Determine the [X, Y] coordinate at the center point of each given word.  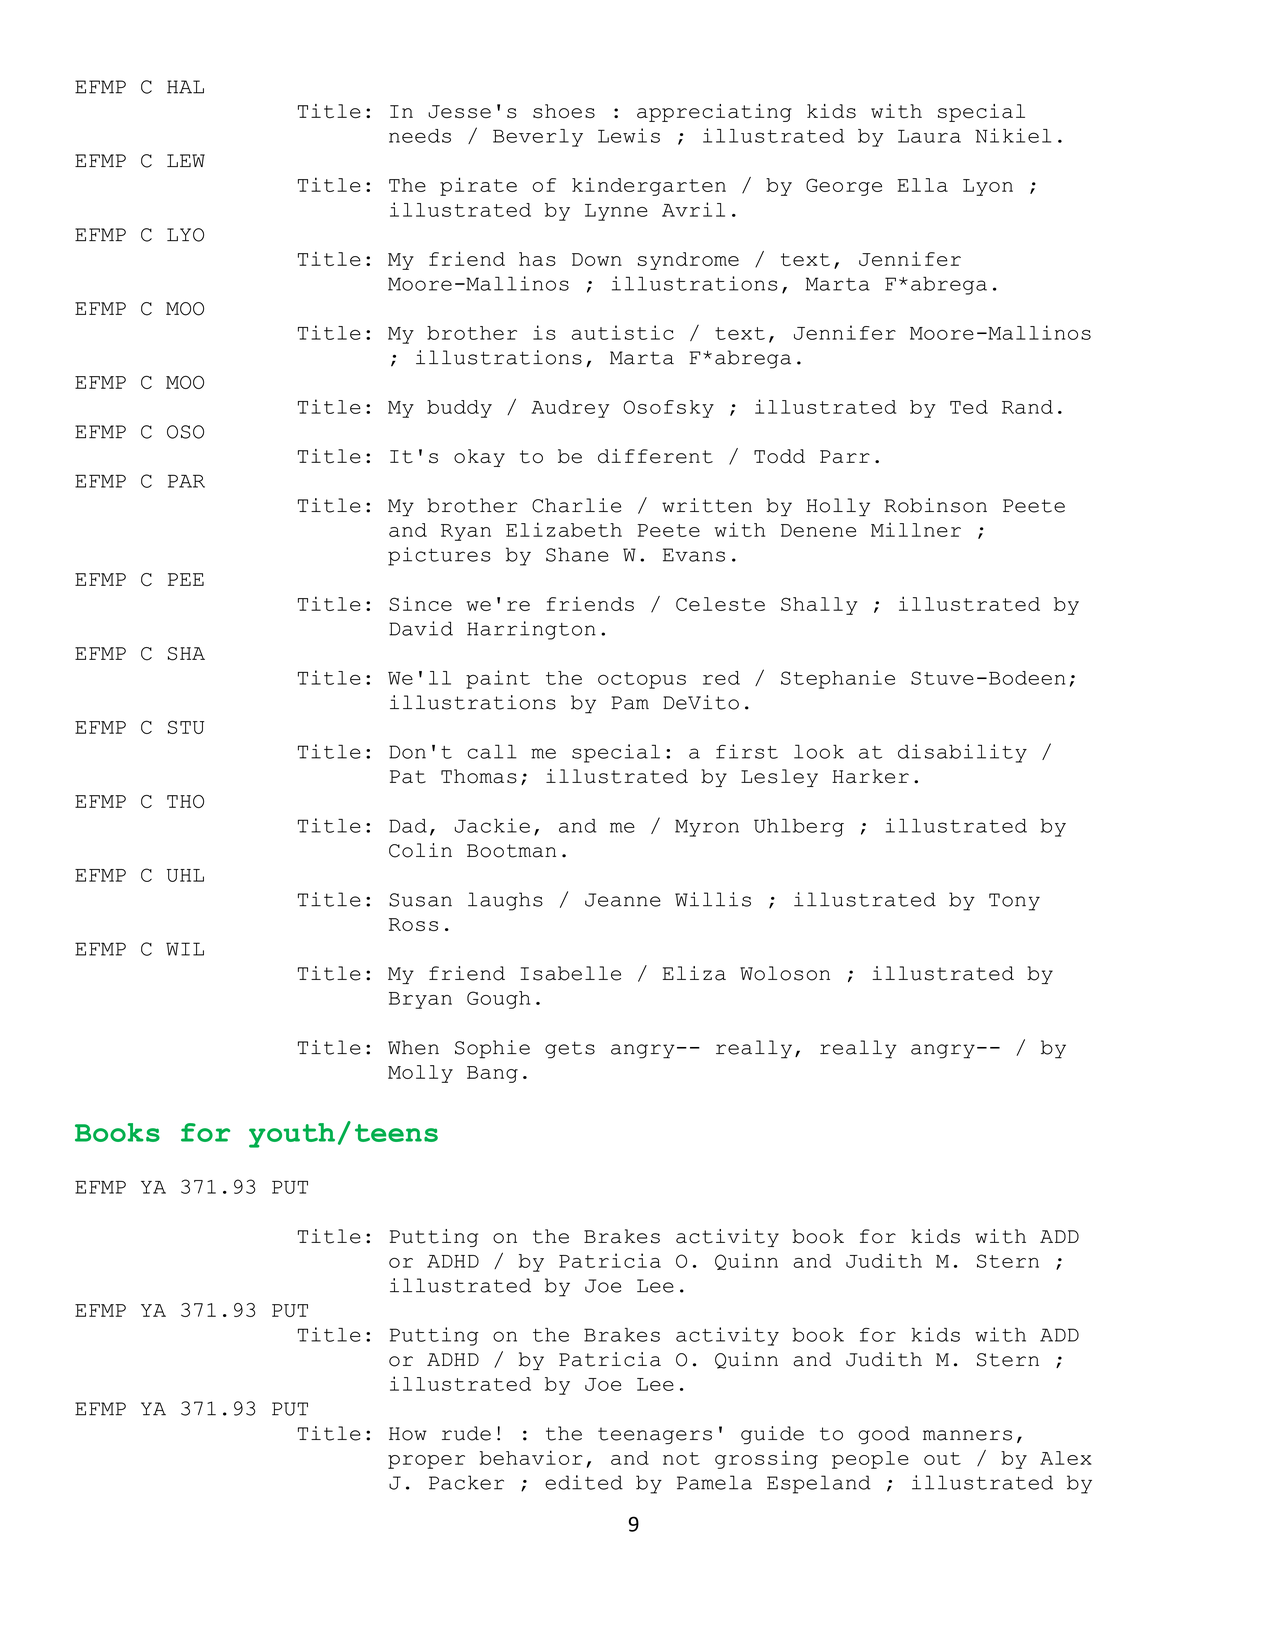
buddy [459, 409]
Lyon [988, 187]
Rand [1027, 407]
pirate [478, 186]
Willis [713, 899]
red [721, 678]
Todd [779, 456]
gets [570, 1050]
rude [466, 1433]
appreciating [714, 113]
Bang [492, 1074]
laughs [505, 901]
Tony [1014, 902]
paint [498, 679]
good [884, 1435]
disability [962, 753]
